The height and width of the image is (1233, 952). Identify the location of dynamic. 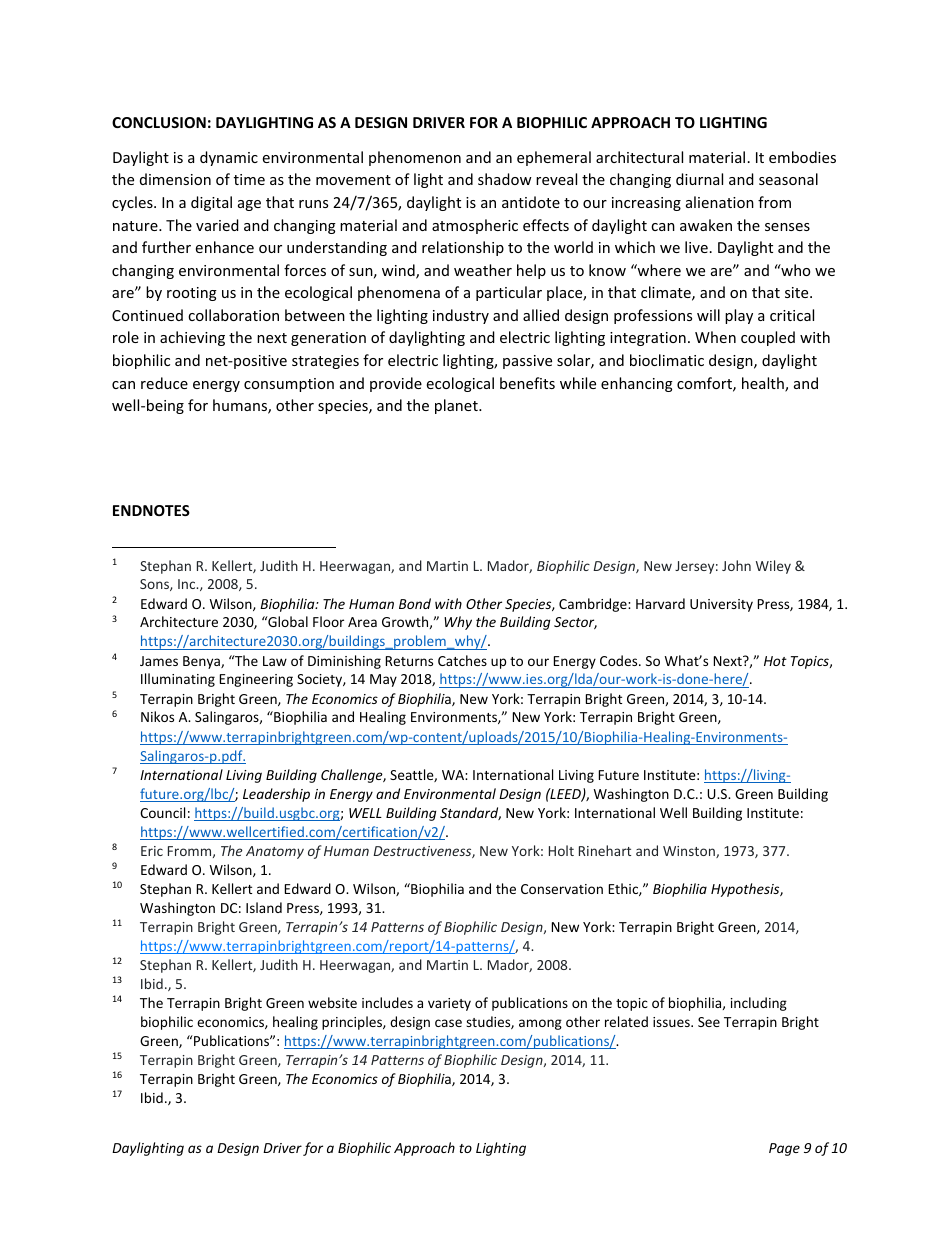
(229, 158).
